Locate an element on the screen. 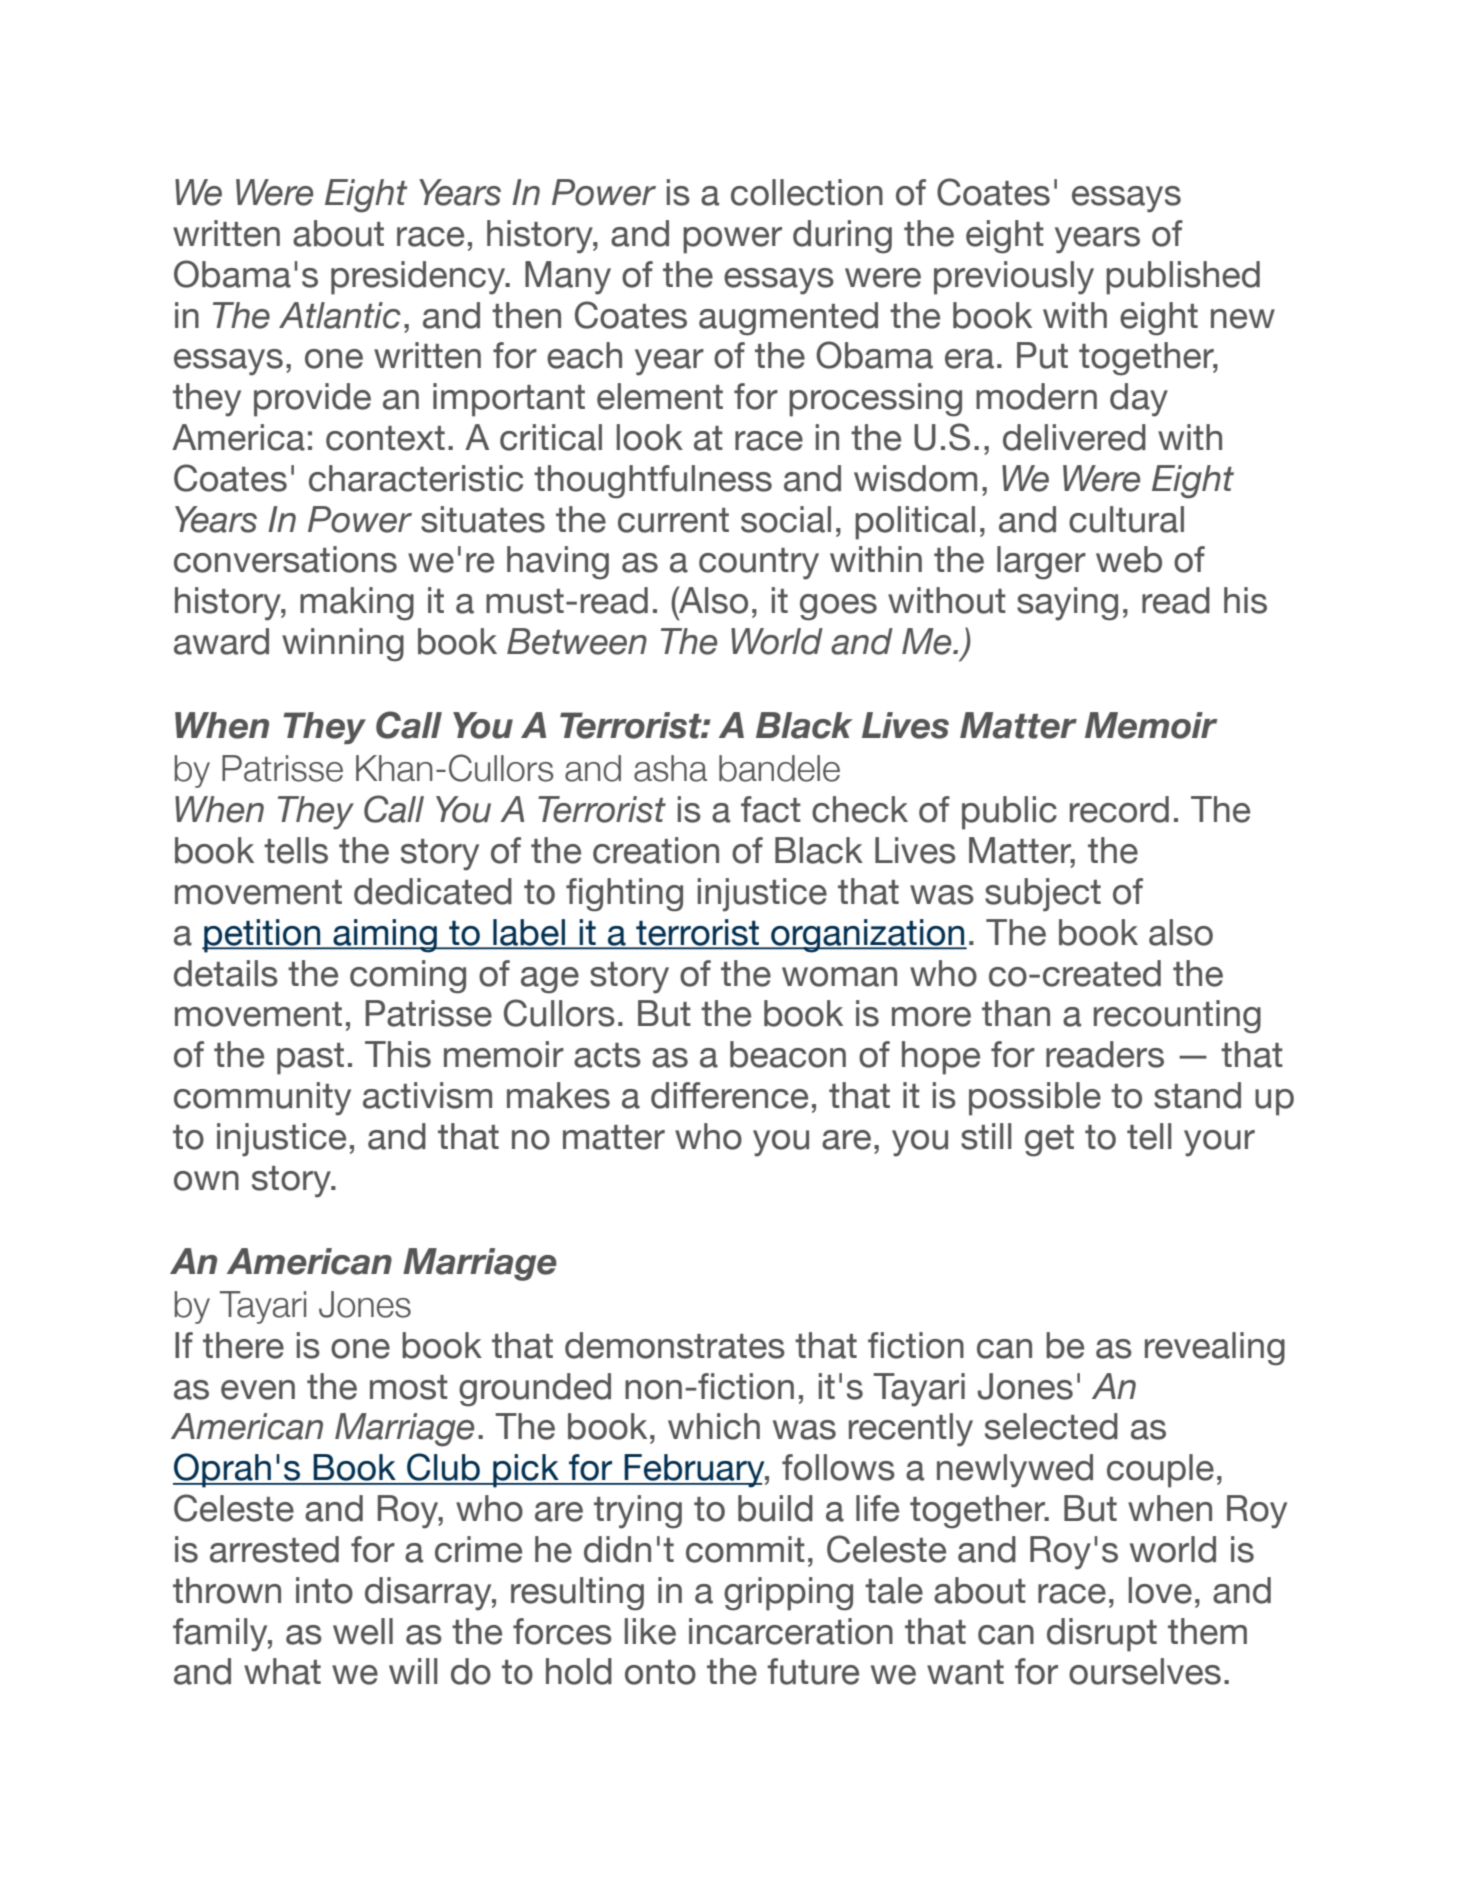 The image size is (1470, 1902). winning is located at coordinates (343, 645).
